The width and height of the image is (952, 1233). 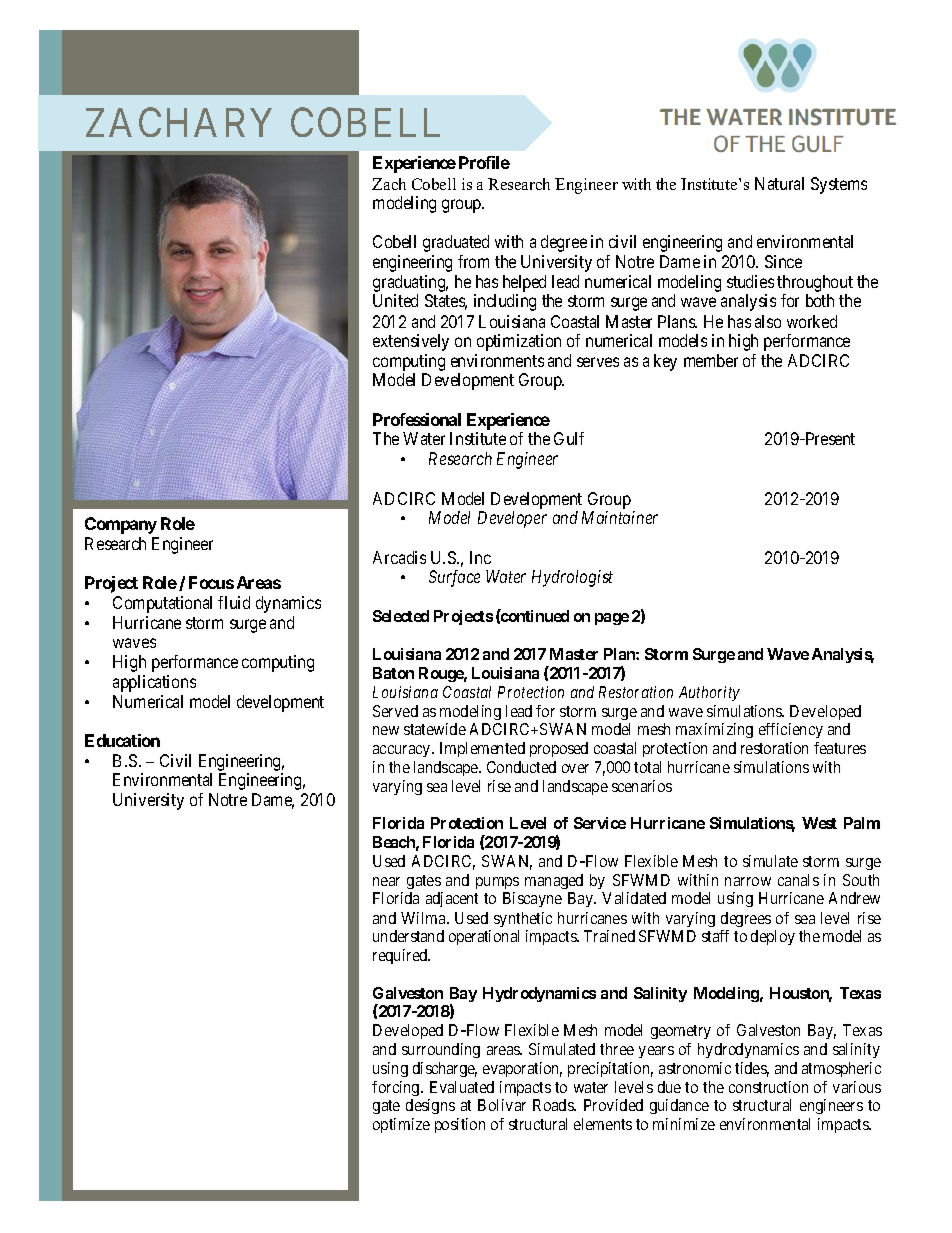 I want to click on Profile, so click(x=484, y=162).
